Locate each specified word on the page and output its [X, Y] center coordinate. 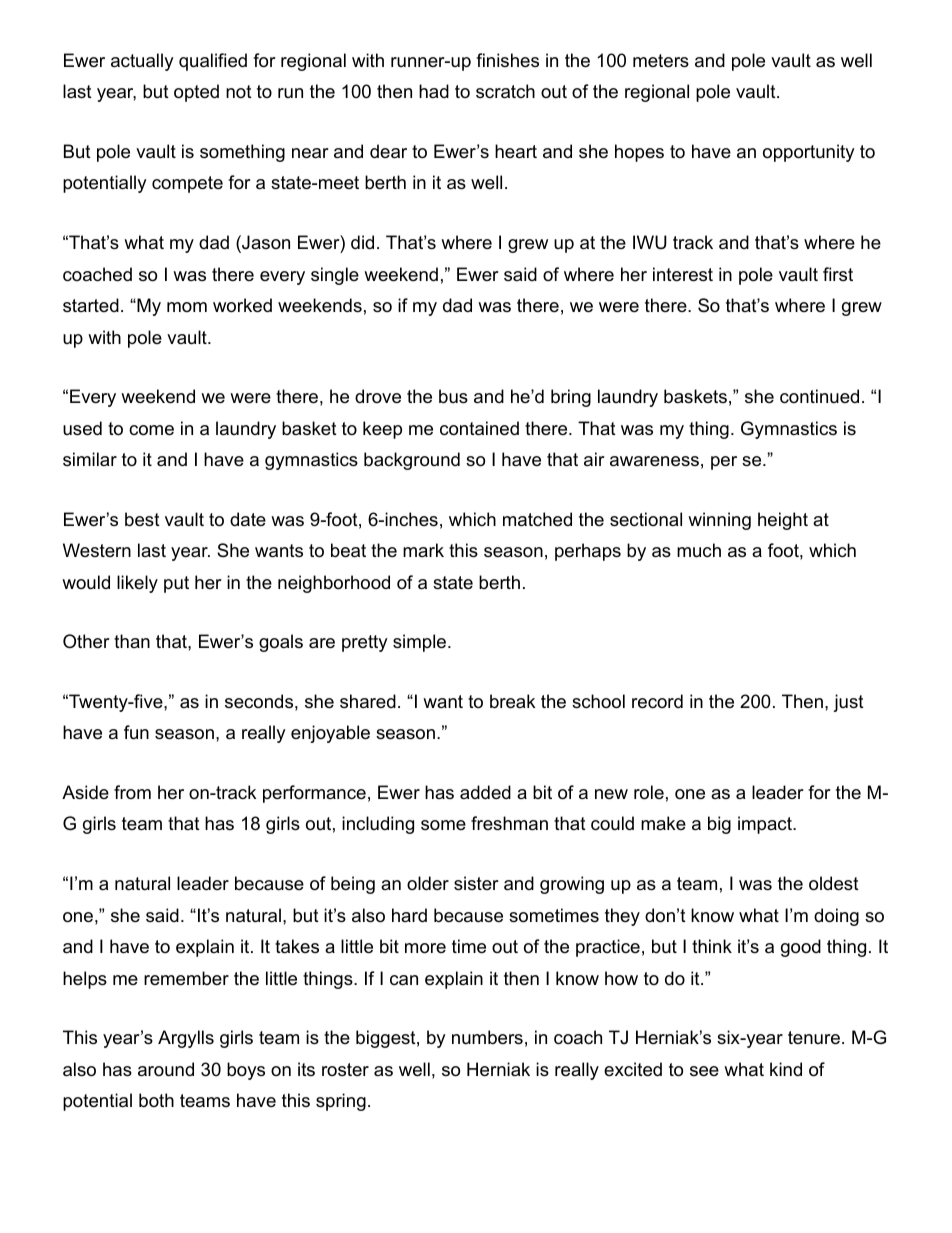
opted [196, 93]
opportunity [809, 153]
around [166, 1069]
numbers [487, 1037]
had [434, 91]
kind [786, 1069]
